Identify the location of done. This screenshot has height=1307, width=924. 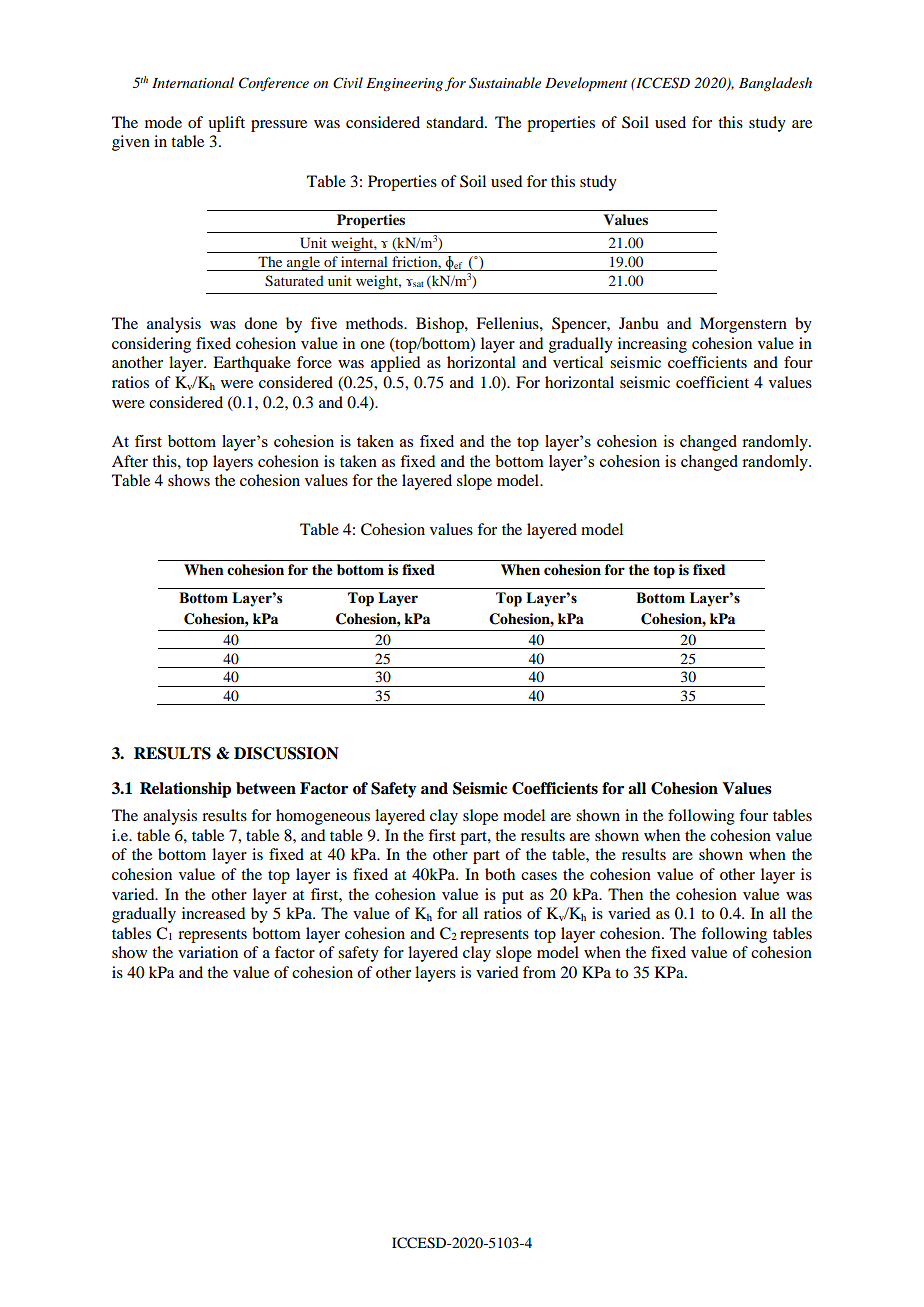
(260, 323).
